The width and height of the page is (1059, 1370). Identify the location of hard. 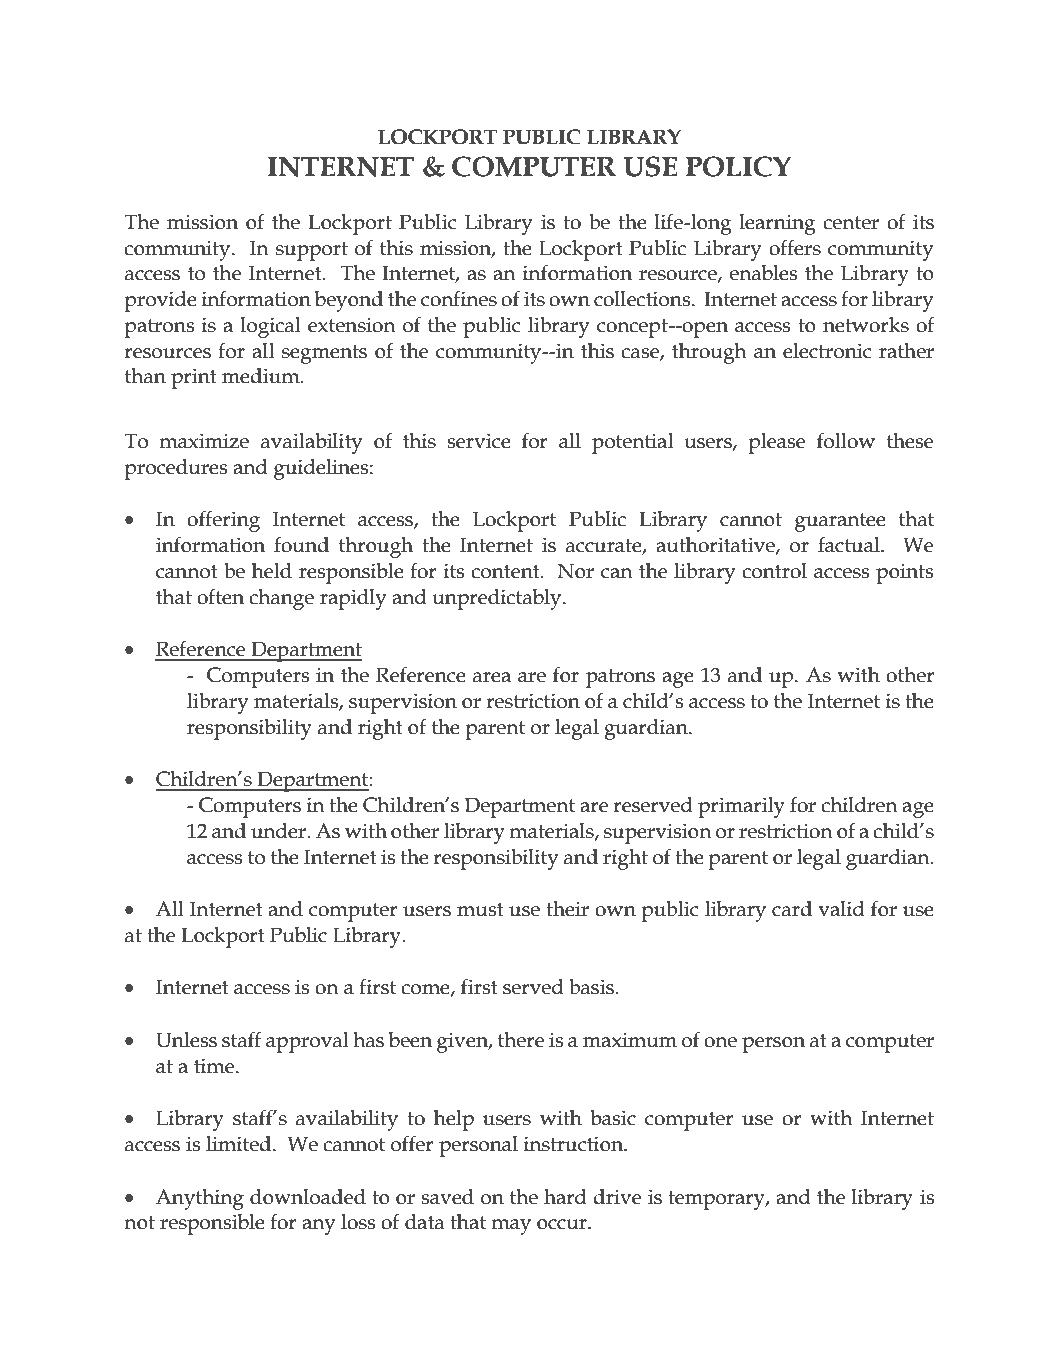
(565, 1197).
